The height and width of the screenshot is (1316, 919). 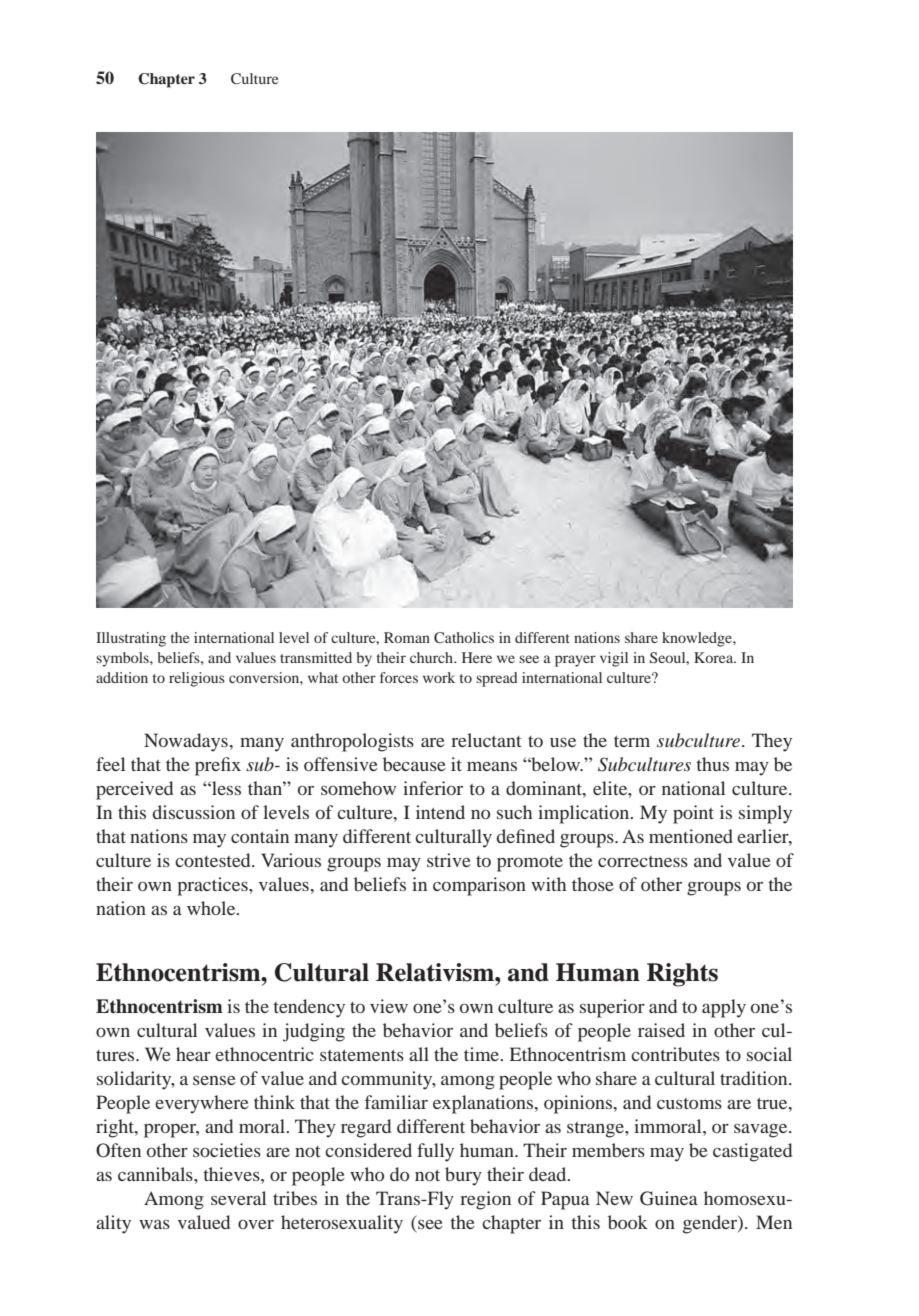 I want to click on contributes, so click(x=675, y=1054).
